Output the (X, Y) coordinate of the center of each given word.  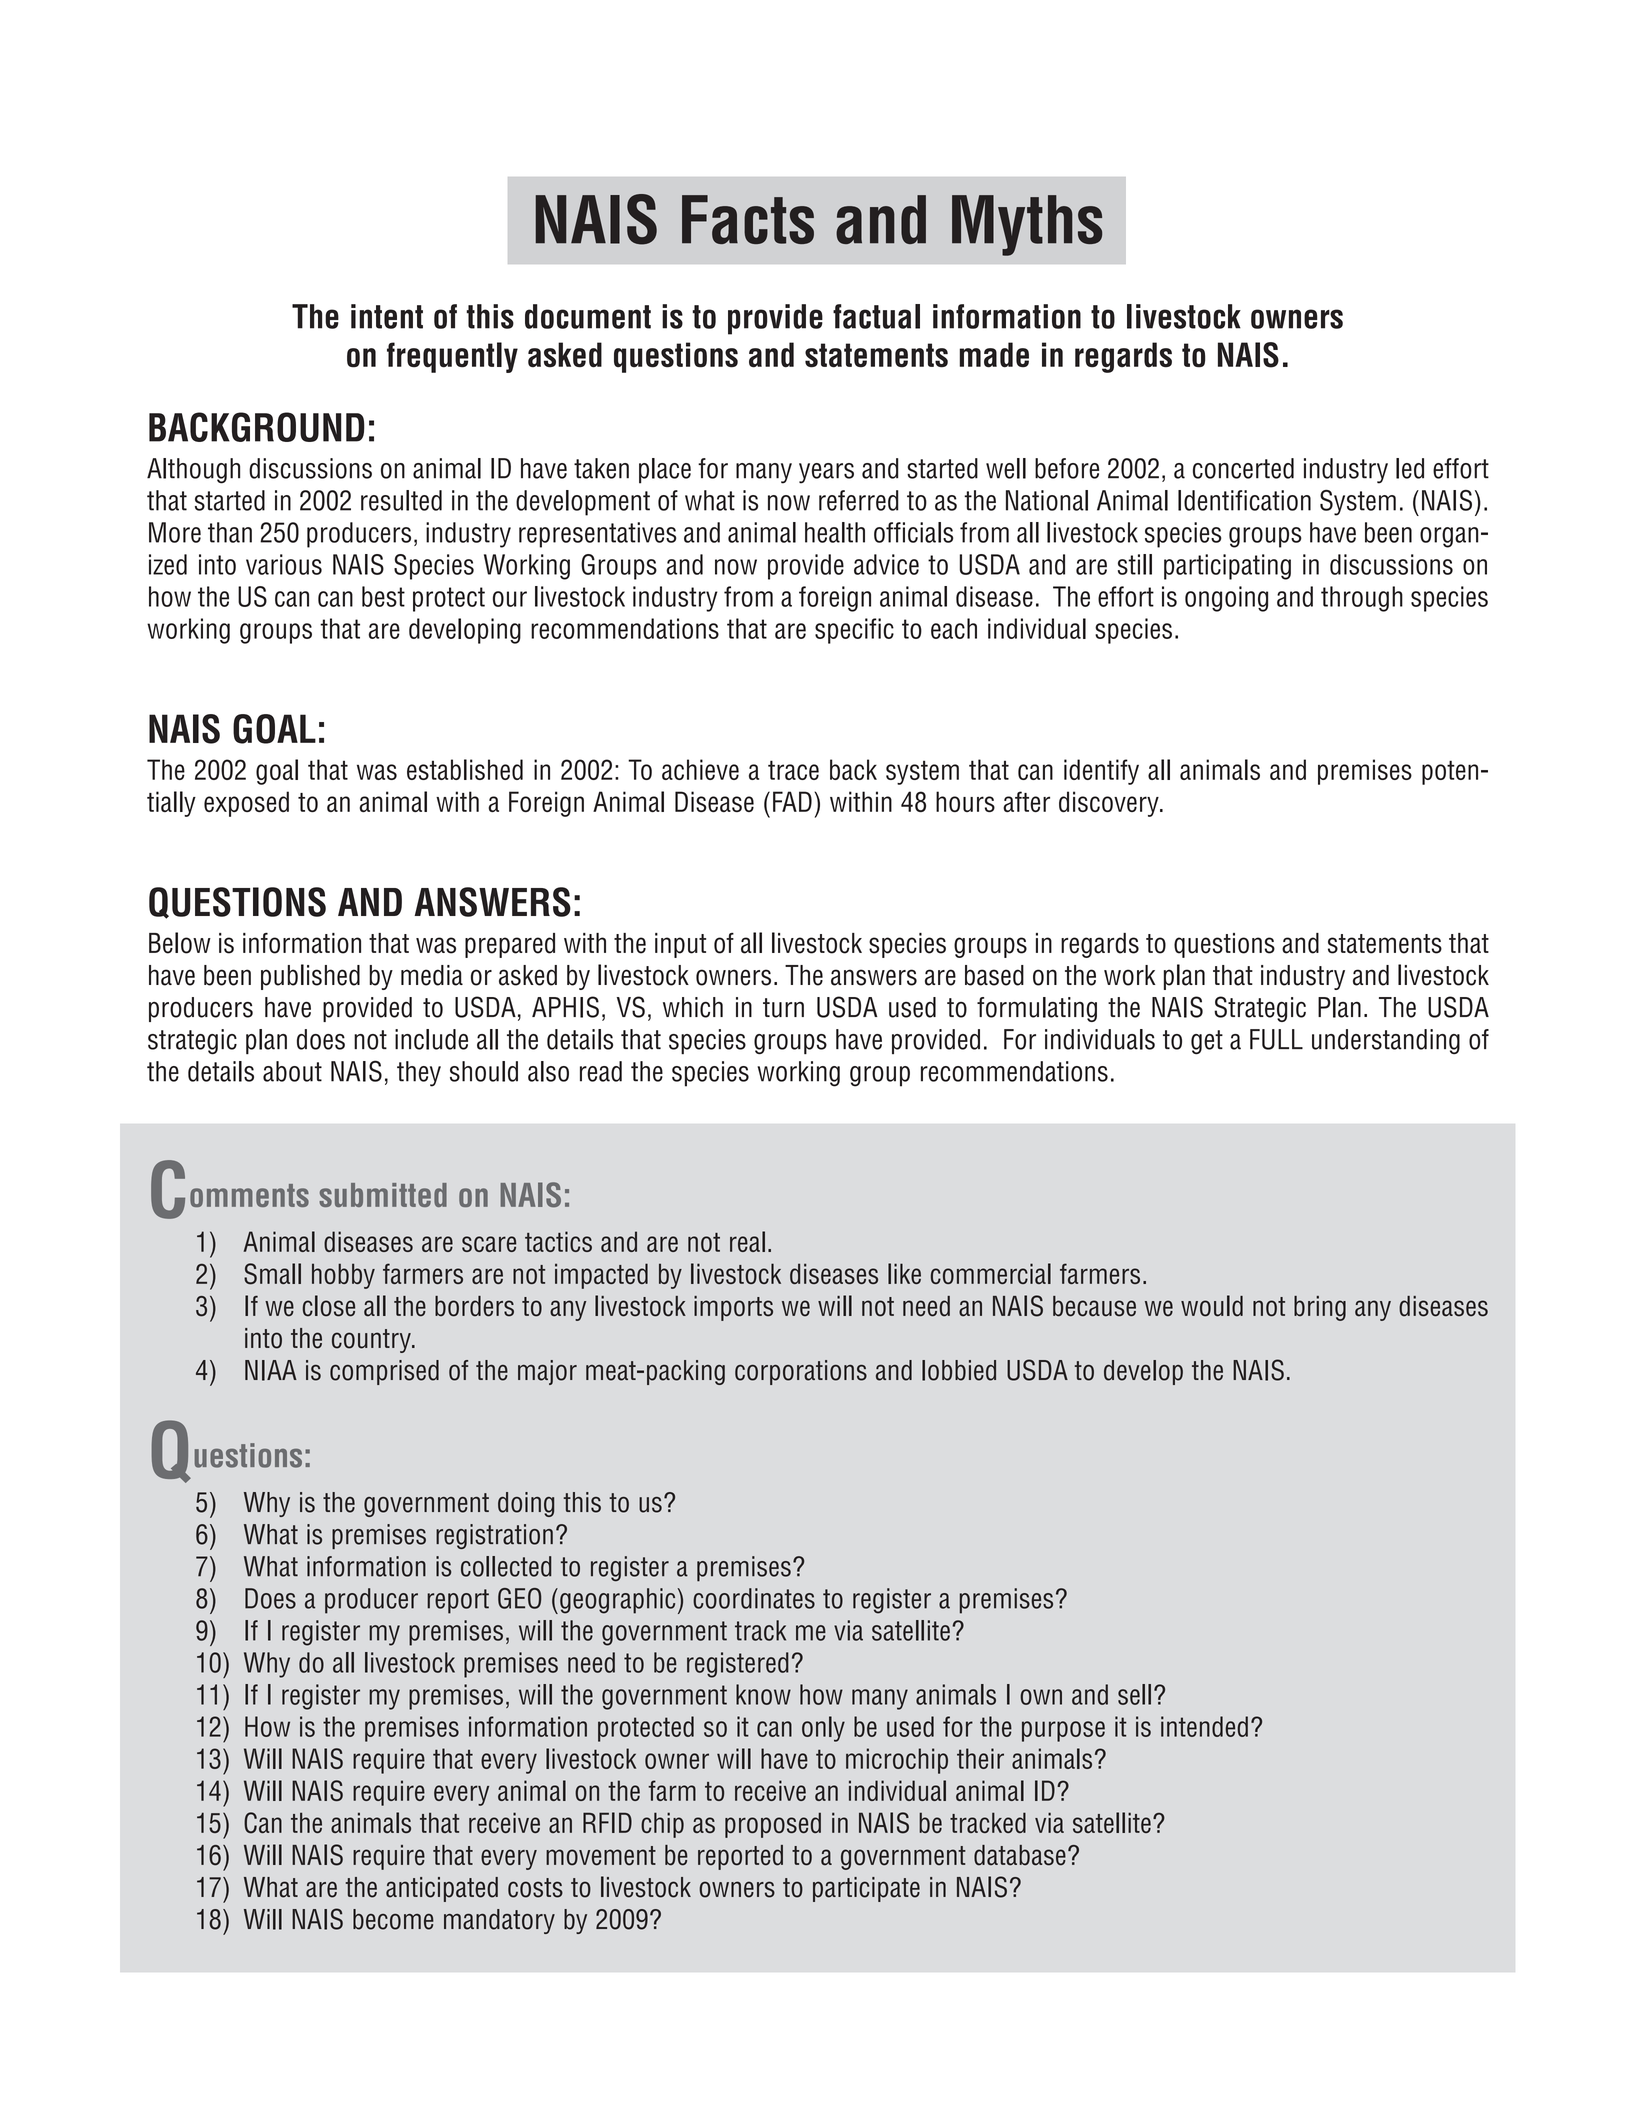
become (393, 1919)
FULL (1276, 1039)
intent (387, 316)
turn (783, 1008)
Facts (748, 219)
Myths (1027, 225)
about (292, 1071)
